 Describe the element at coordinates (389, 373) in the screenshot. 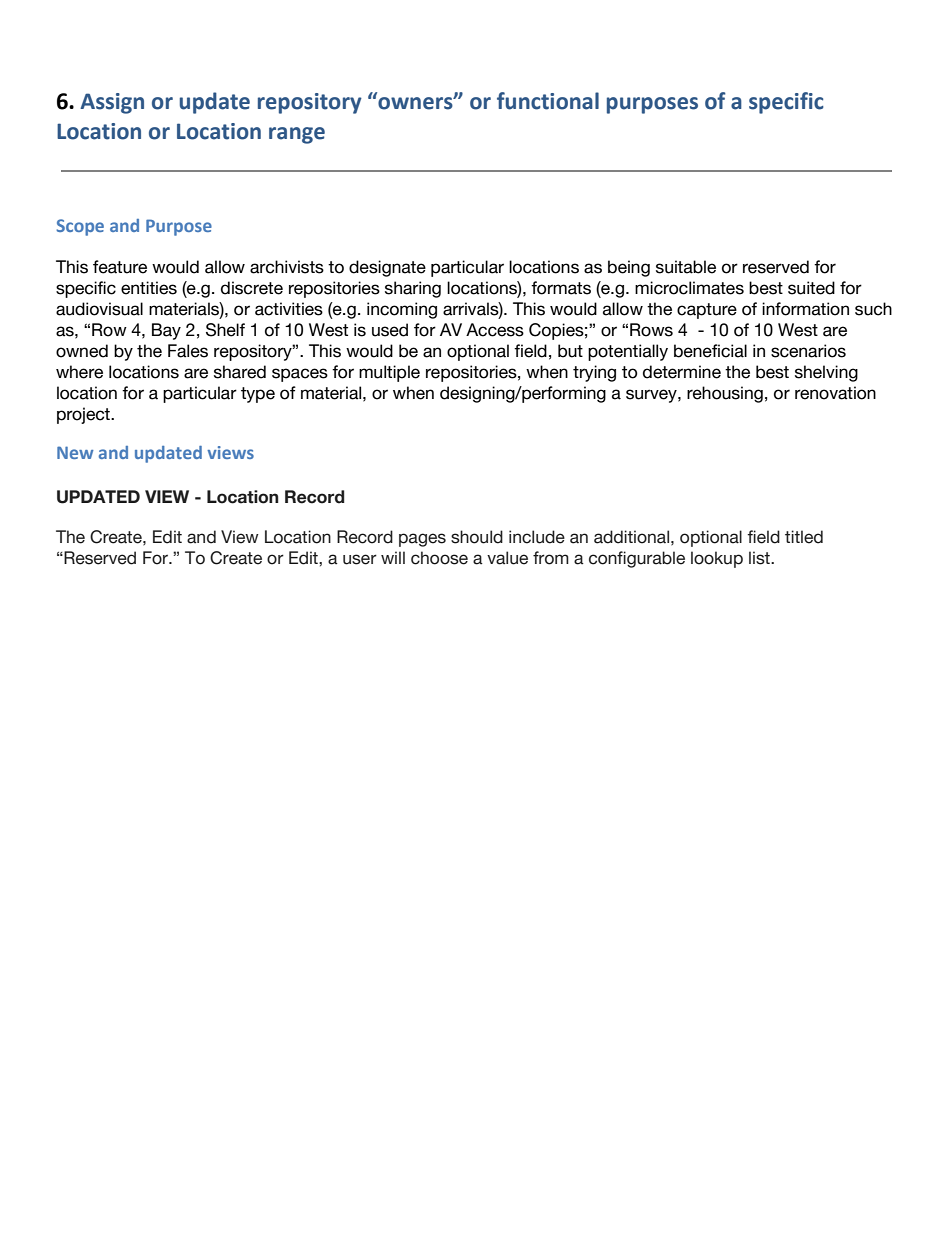

I see `multiple` at that location.
